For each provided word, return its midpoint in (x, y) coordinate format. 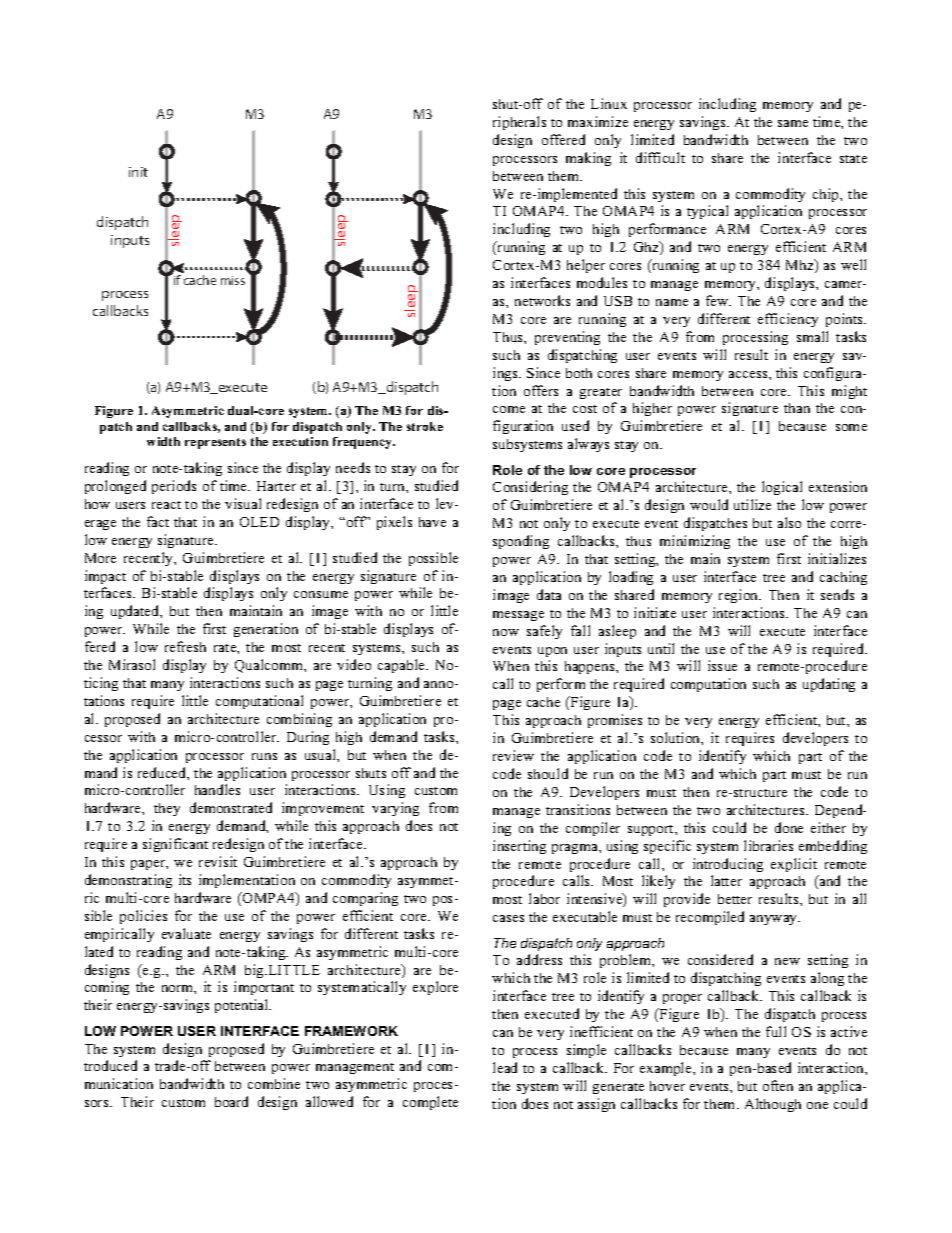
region (740, 596)
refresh (185, 646)
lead (505, 1067)
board (231, 1101)
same (793, 123)
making (588, 159)
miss (233, 280)
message (518, 616)
